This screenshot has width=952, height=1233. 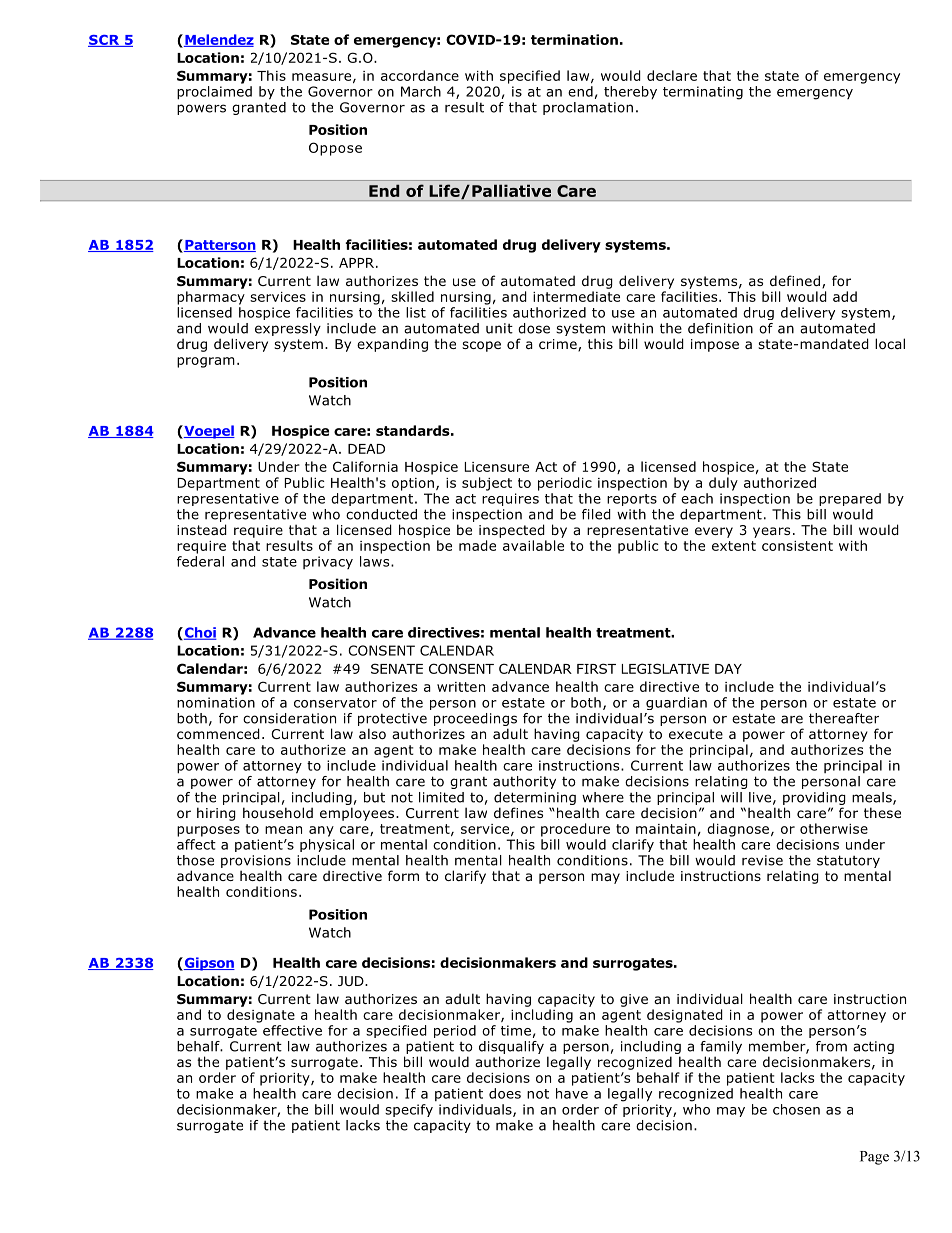 I want to click on accordance, so click(x=420, y=75).
